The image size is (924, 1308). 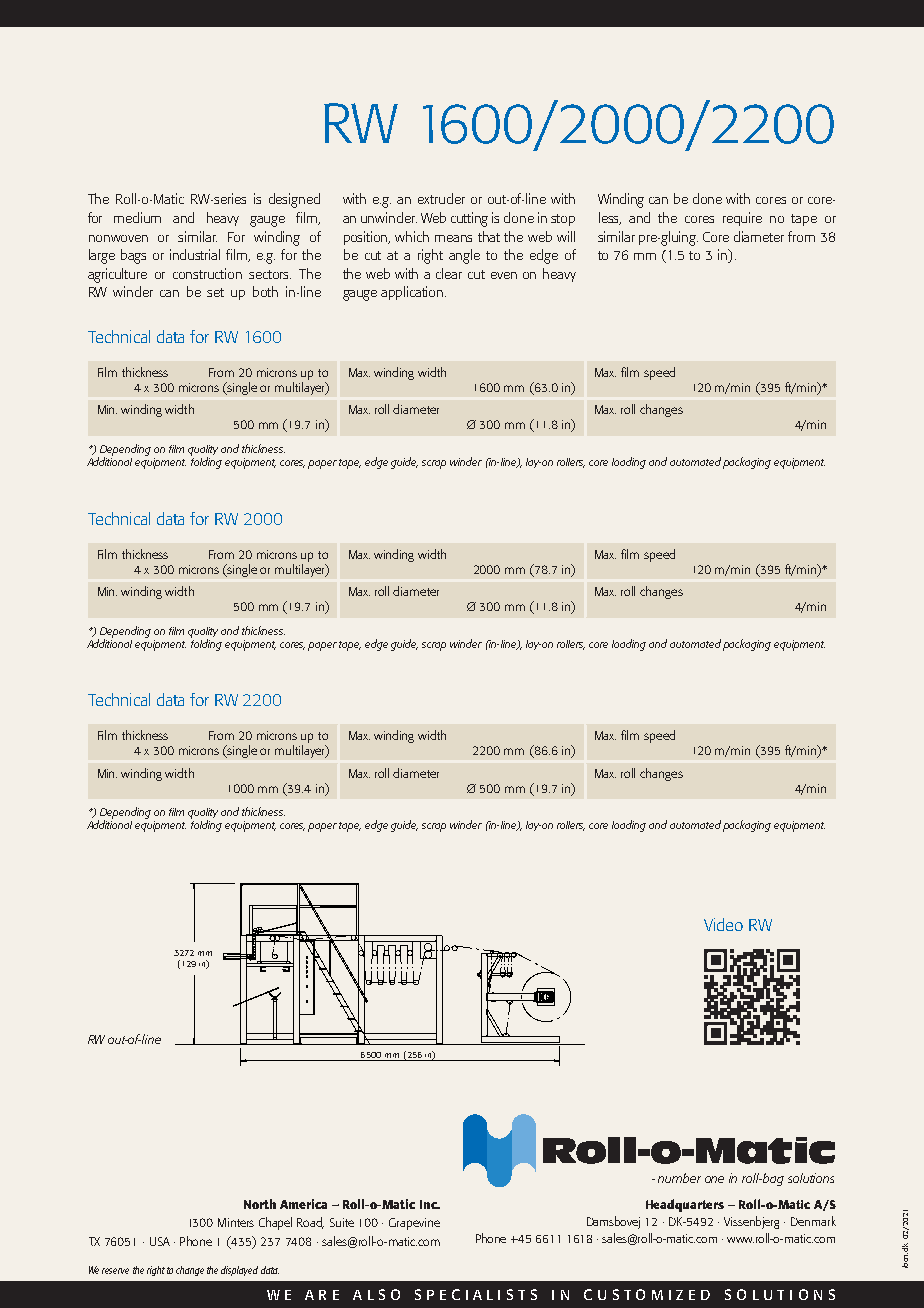 I want to click on North, so click(x=260, y=1204).
